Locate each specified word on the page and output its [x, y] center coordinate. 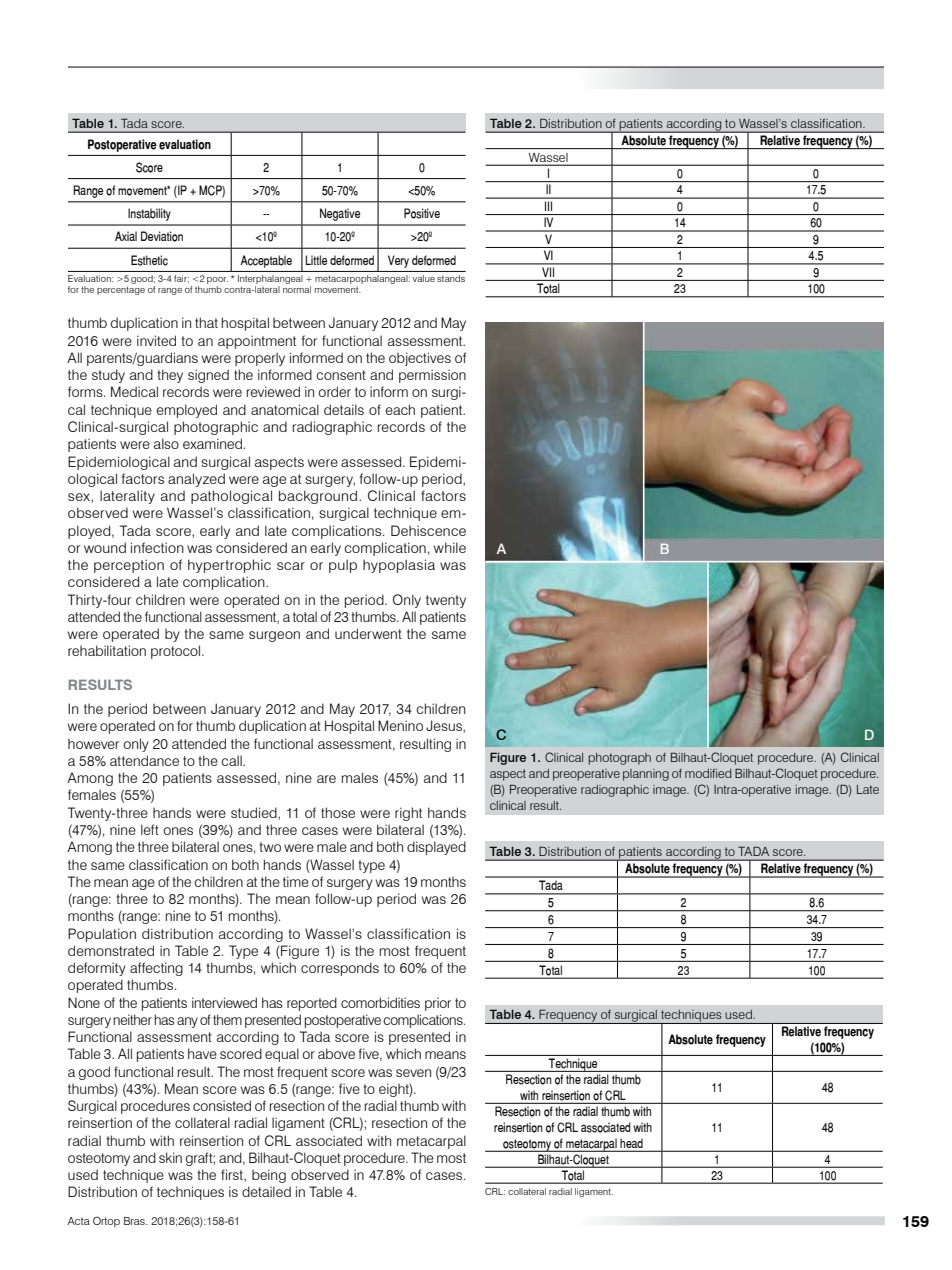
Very [398, 261]
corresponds [340, 969]
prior [438, 1004]
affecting [156, 969]
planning [646, 775]
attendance [144, 760]
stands [451, 278]
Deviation [162, 236]
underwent [368, 633]
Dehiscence [428, 530]
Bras [135, 1221]
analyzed [196, 480]
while [450, 547]
